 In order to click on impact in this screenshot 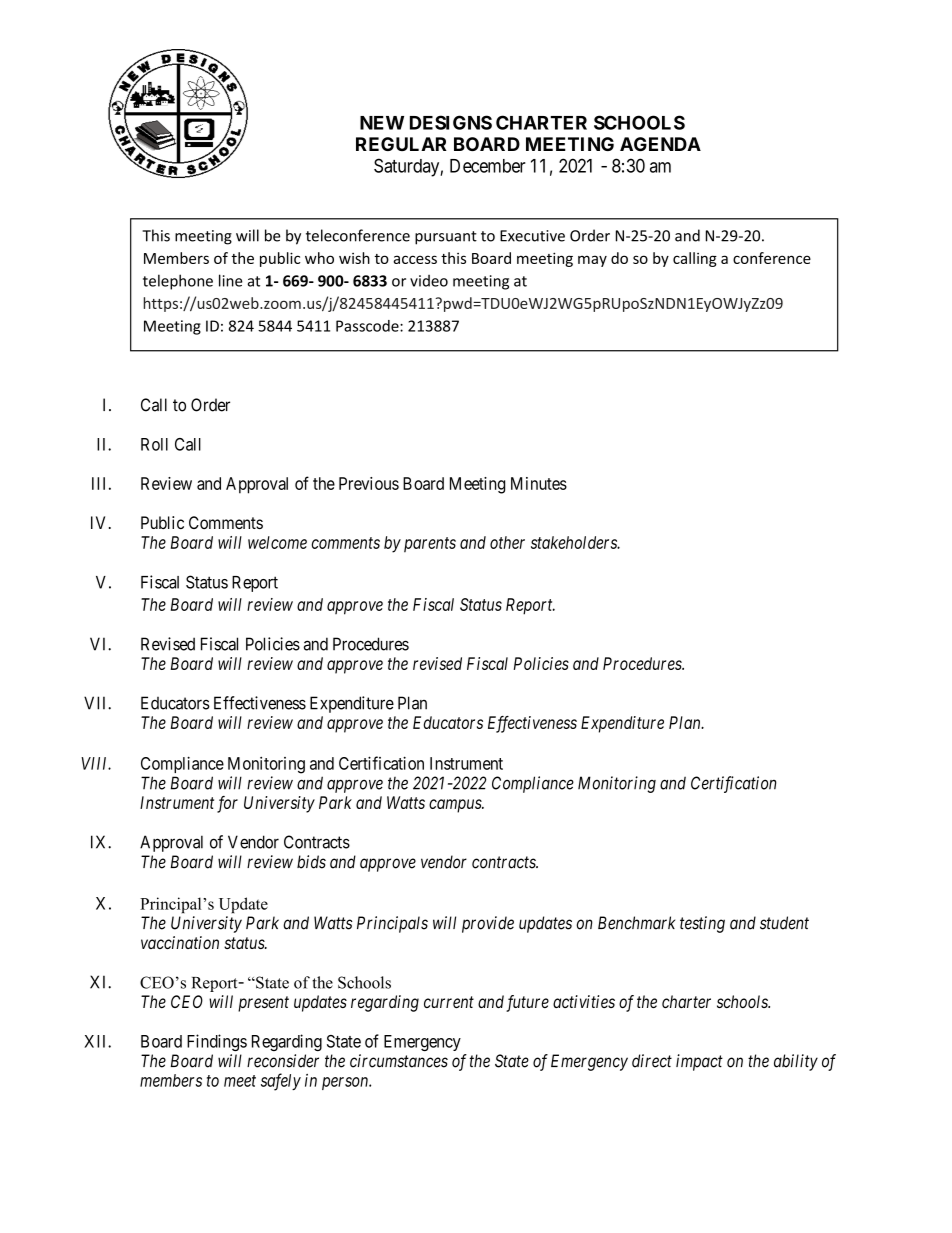, I will do `click(699, 1062)`.
